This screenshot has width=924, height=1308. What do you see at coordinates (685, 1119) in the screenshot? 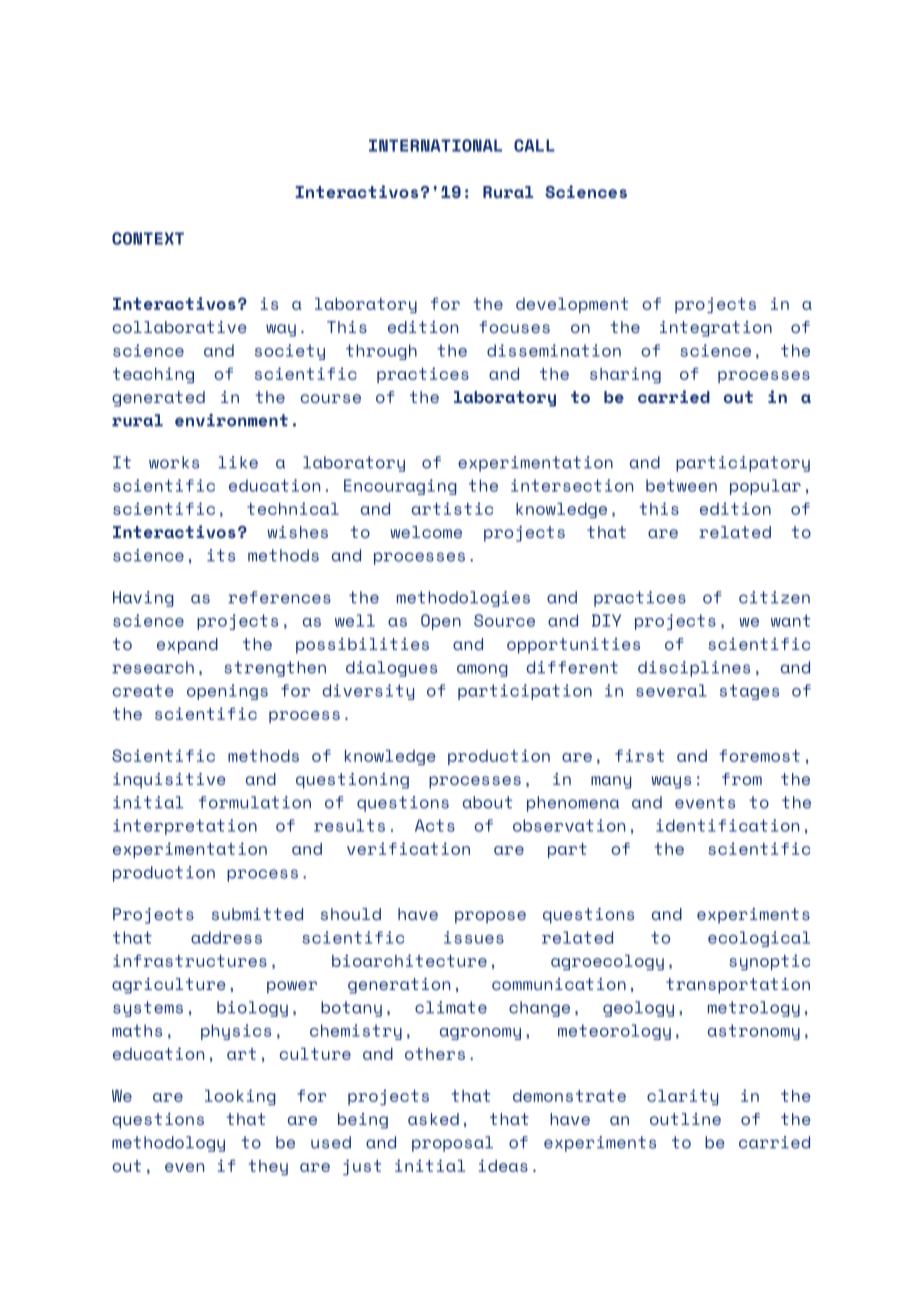
I see `outline` at bounding box center [685, 1119].
